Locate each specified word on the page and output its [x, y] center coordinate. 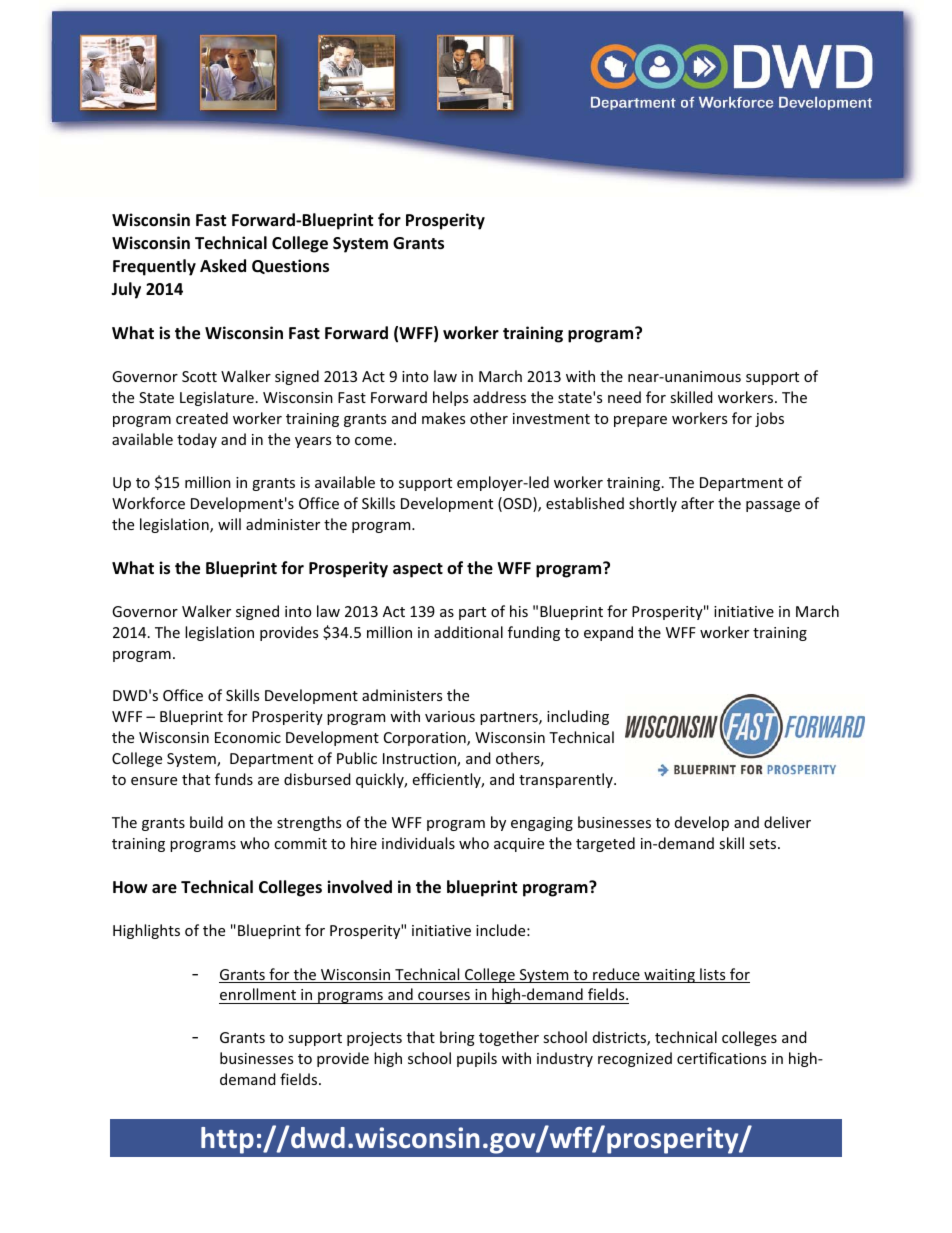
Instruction [420, 760]
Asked [223, 266]
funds [234, 779]
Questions [290, 266]
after [697, 503]
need [624, 397]
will [229, 524]
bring [457, 1038]
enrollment [258, 996]
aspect [418, 570]
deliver [787, 822]
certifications [721, 1058]
